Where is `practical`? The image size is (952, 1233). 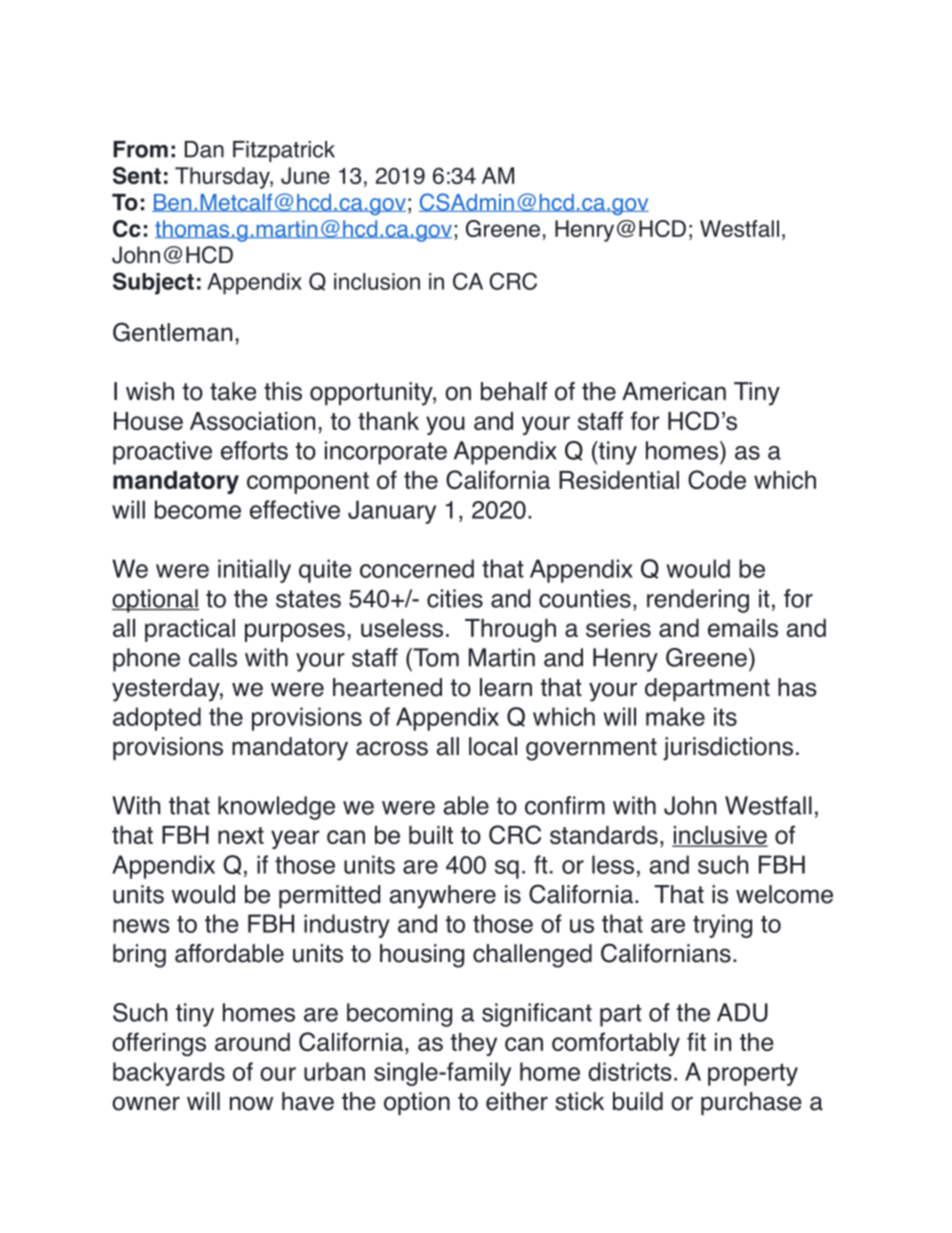
practical is located at coordinates (190, 630).
